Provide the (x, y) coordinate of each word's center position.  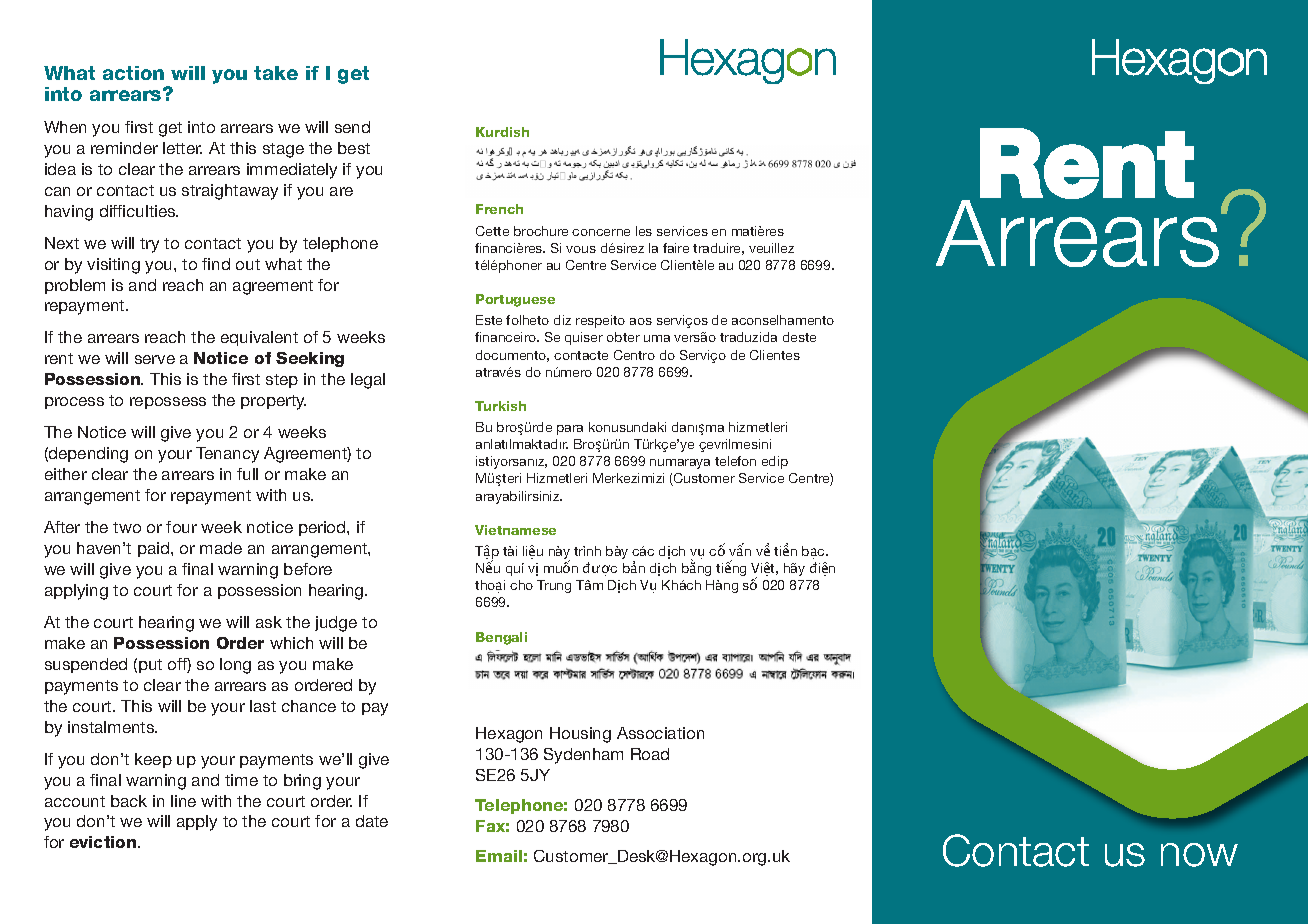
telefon (735, 461)
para (570, 430)
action (133, 73)
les (644, 231)
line (183, 801)
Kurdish (502, 132)
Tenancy (227, 455)
